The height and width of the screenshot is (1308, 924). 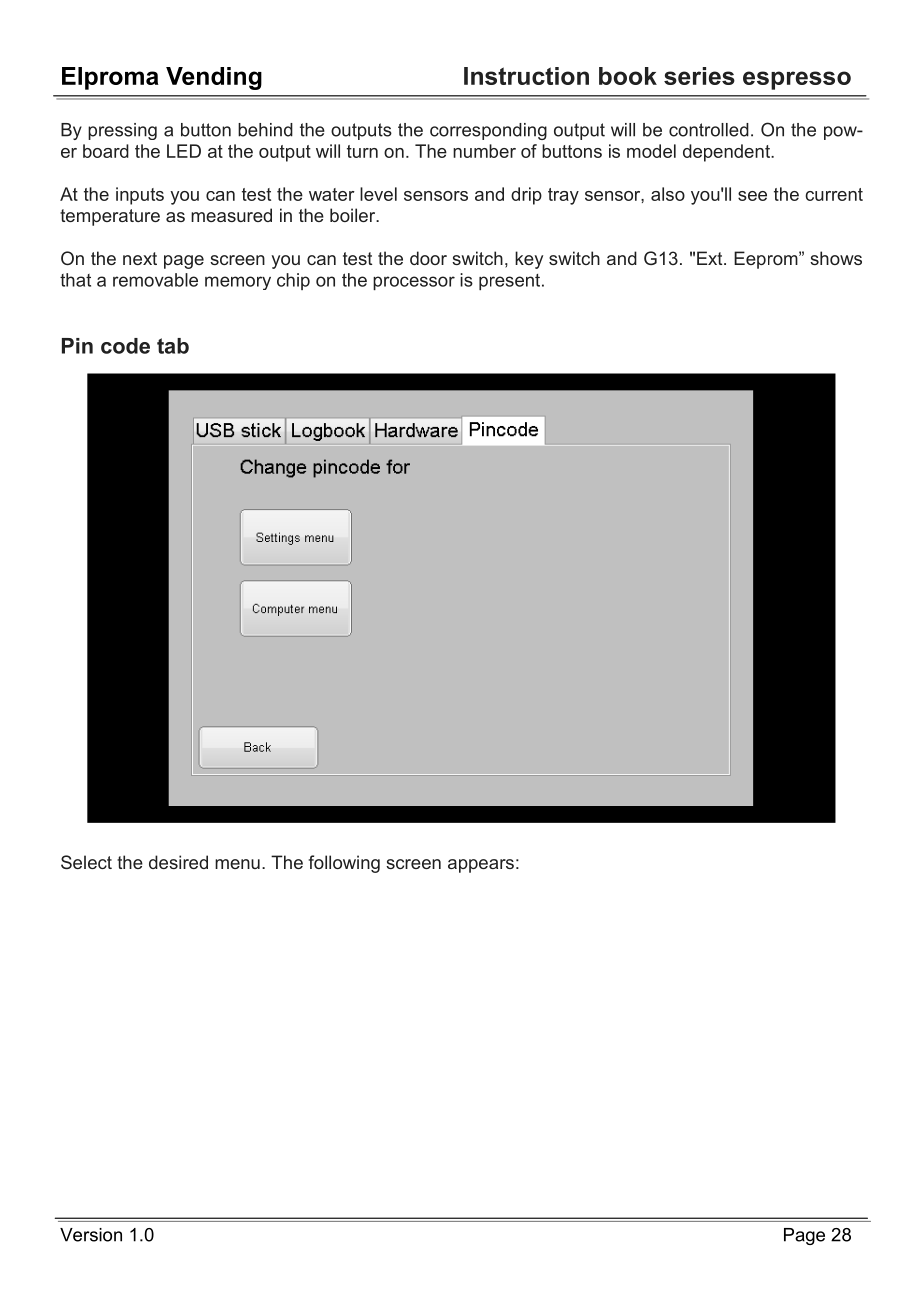 What do you see at coordinates (488, 131) in the screenshot?
I see `corresponding` at bounding box center [488, 131].
